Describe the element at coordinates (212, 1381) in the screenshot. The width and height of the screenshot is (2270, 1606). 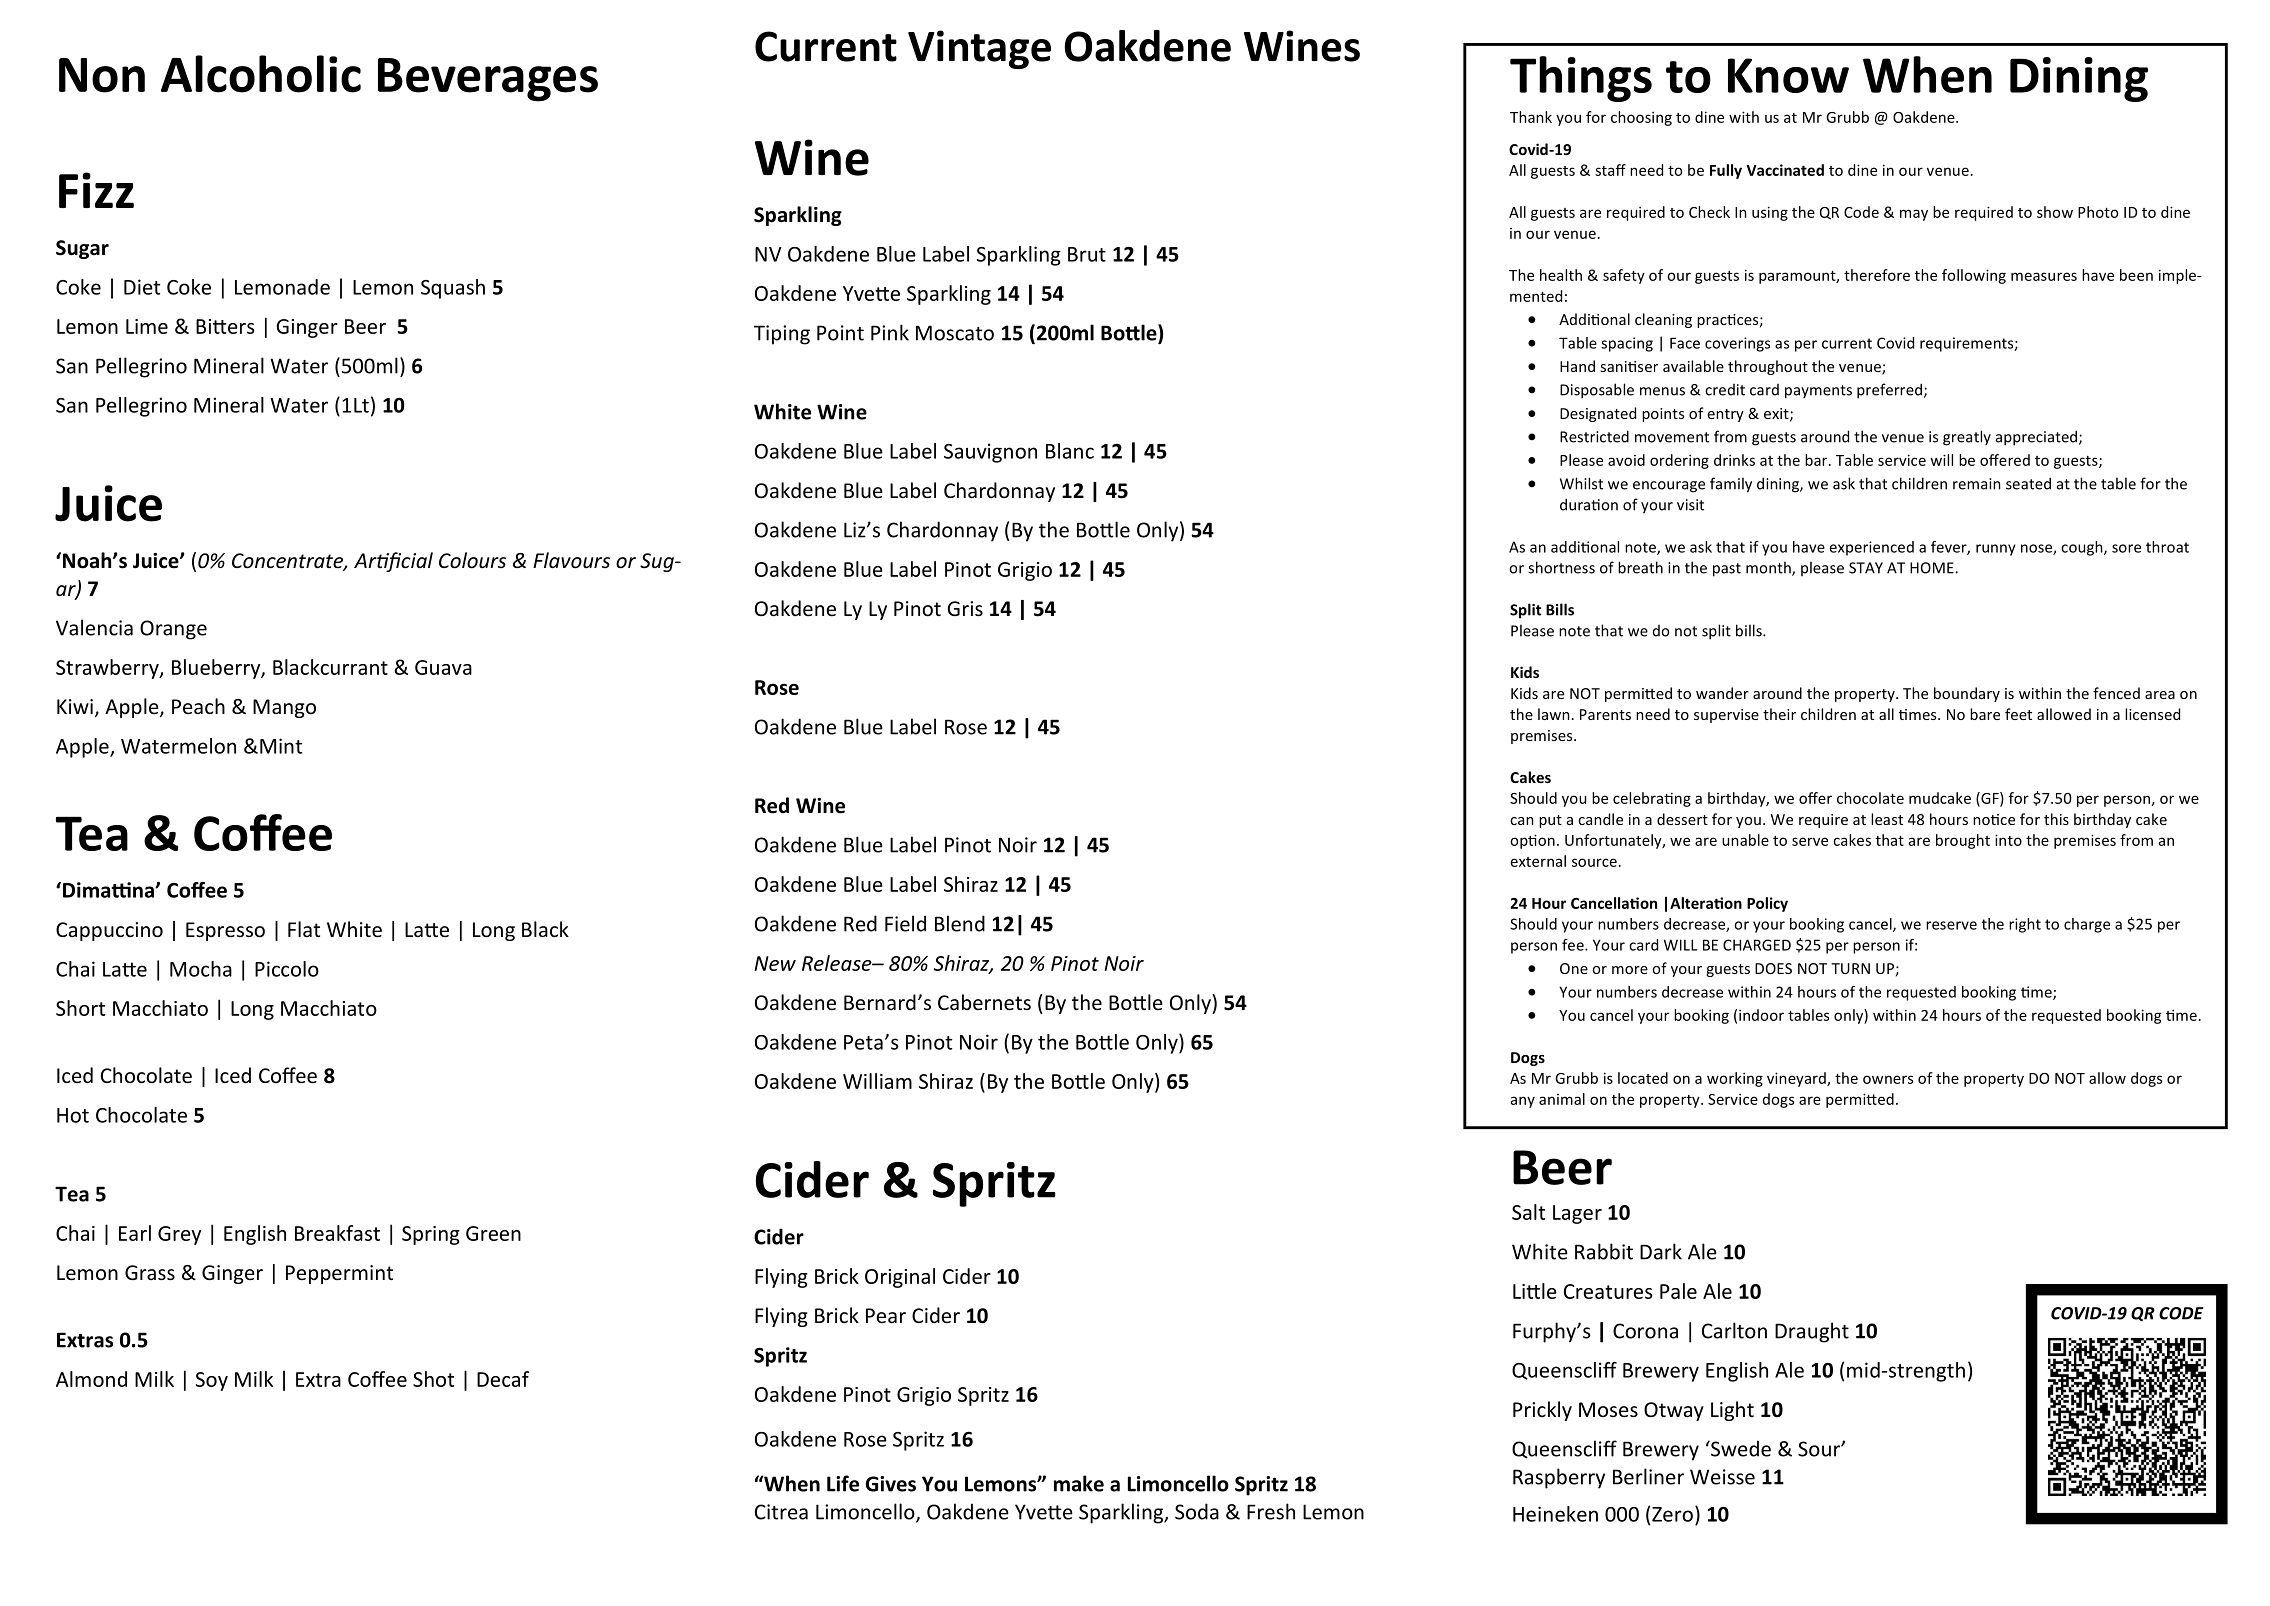
I see `Soy` at that location.
